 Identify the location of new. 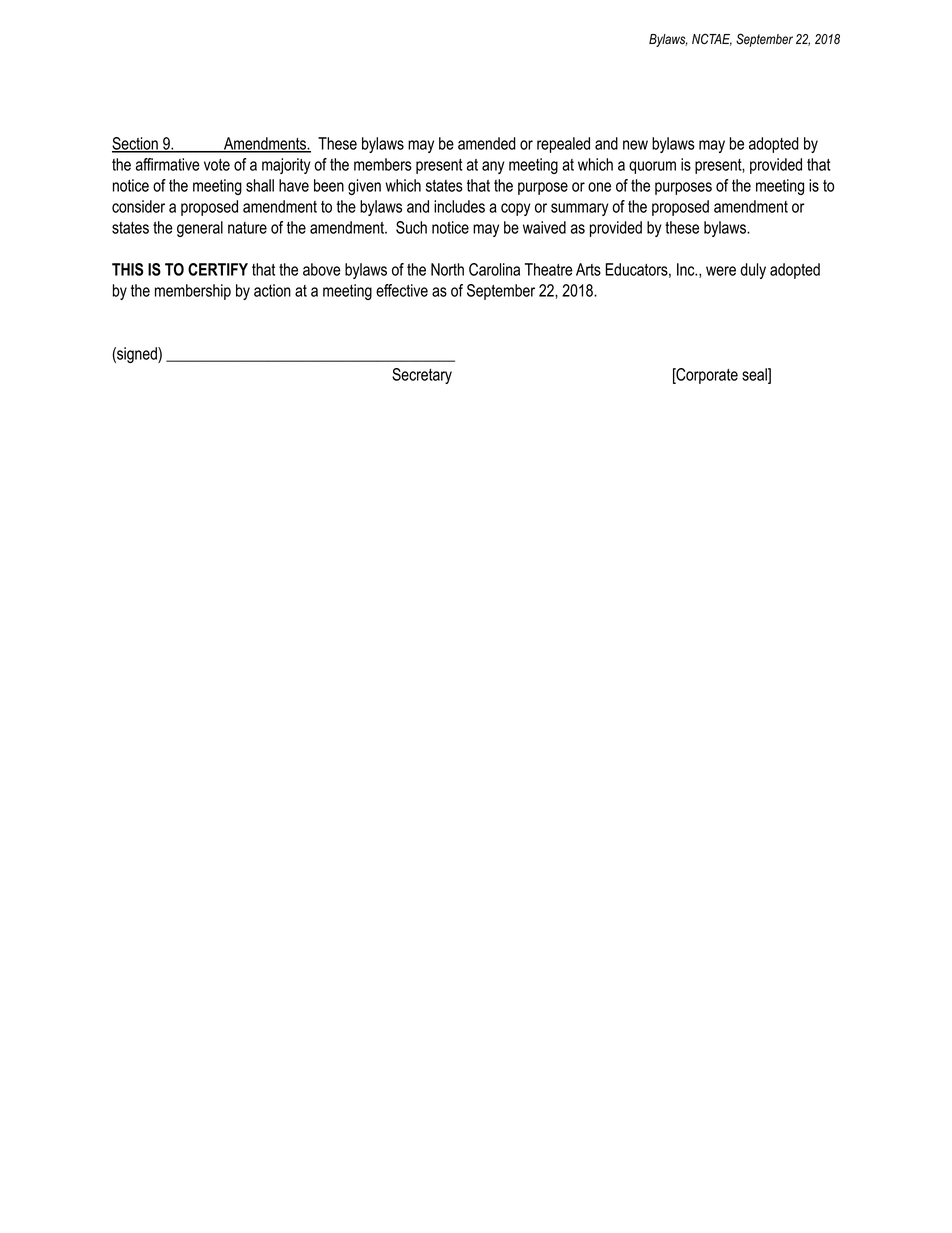
(635, 145).
